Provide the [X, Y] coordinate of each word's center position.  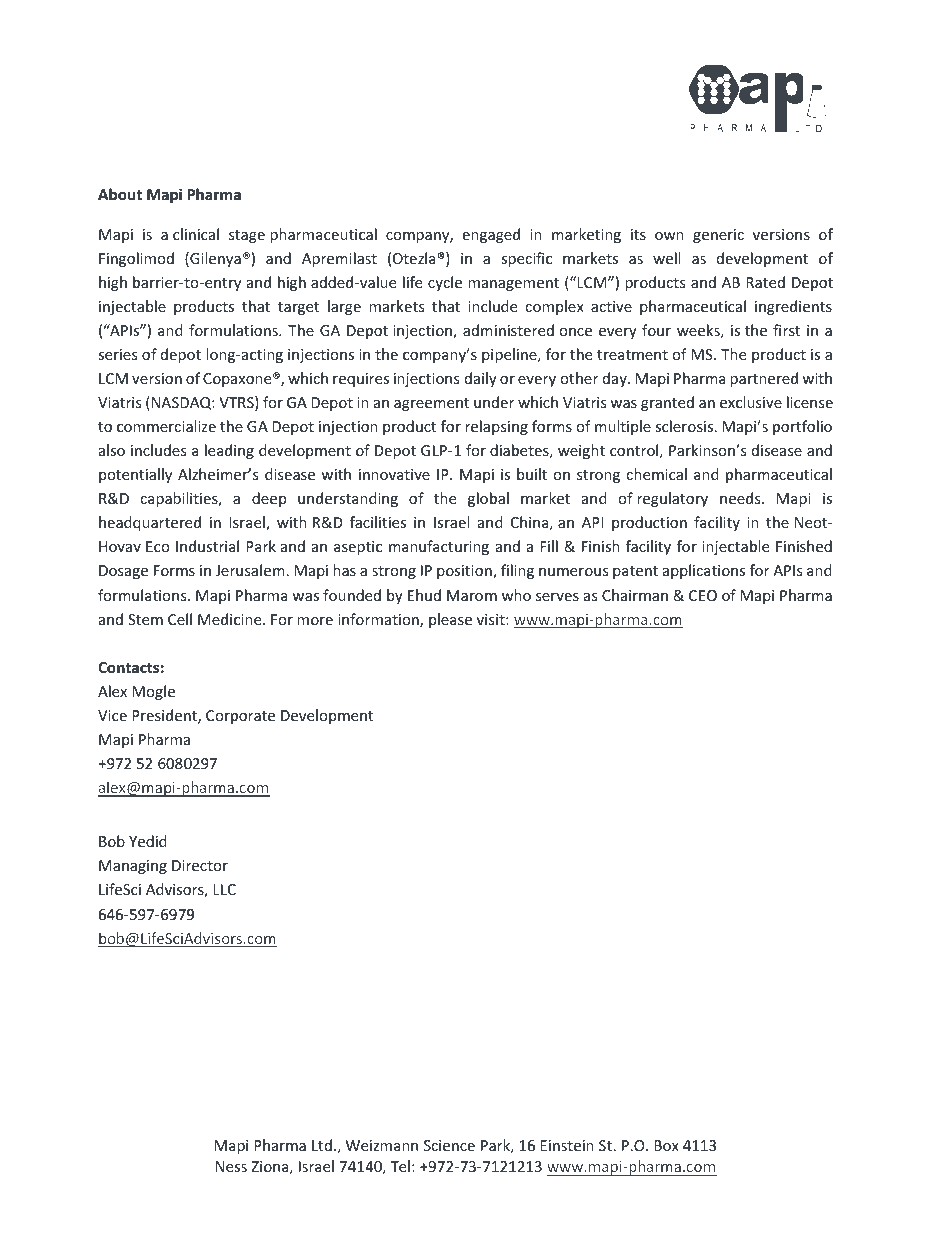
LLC [224, 889]
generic [718, 236]
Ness [231, 1166]
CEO [703, 595]
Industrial [207, 546]
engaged [491, 235]
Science [449, 1145]
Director [200, 865]
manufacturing [439, 547]
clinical [196, 234]
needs [741, 498]
